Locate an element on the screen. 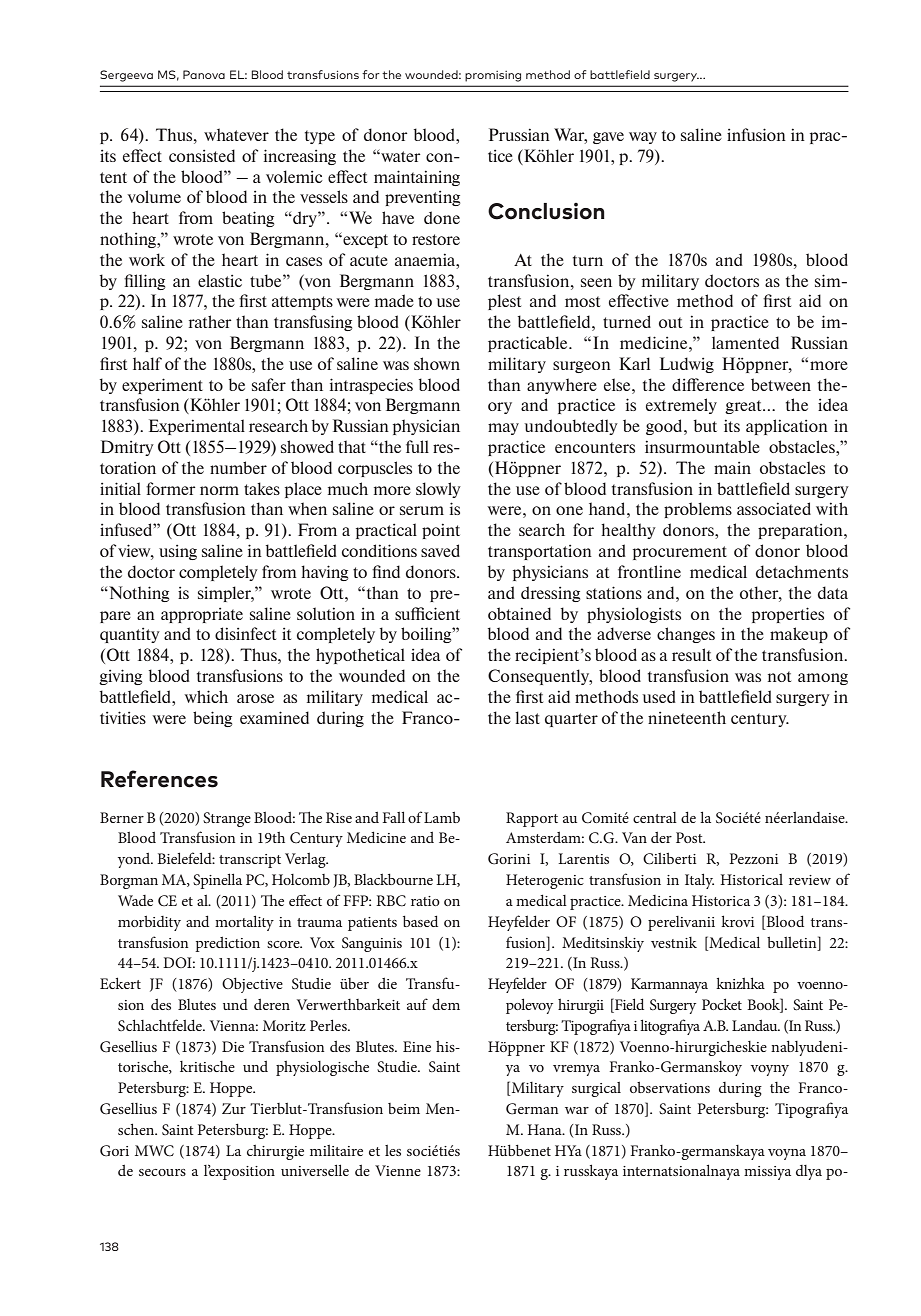 This screenshot has height=1316, width=921. Strange is located at coordinates (227, 819).
